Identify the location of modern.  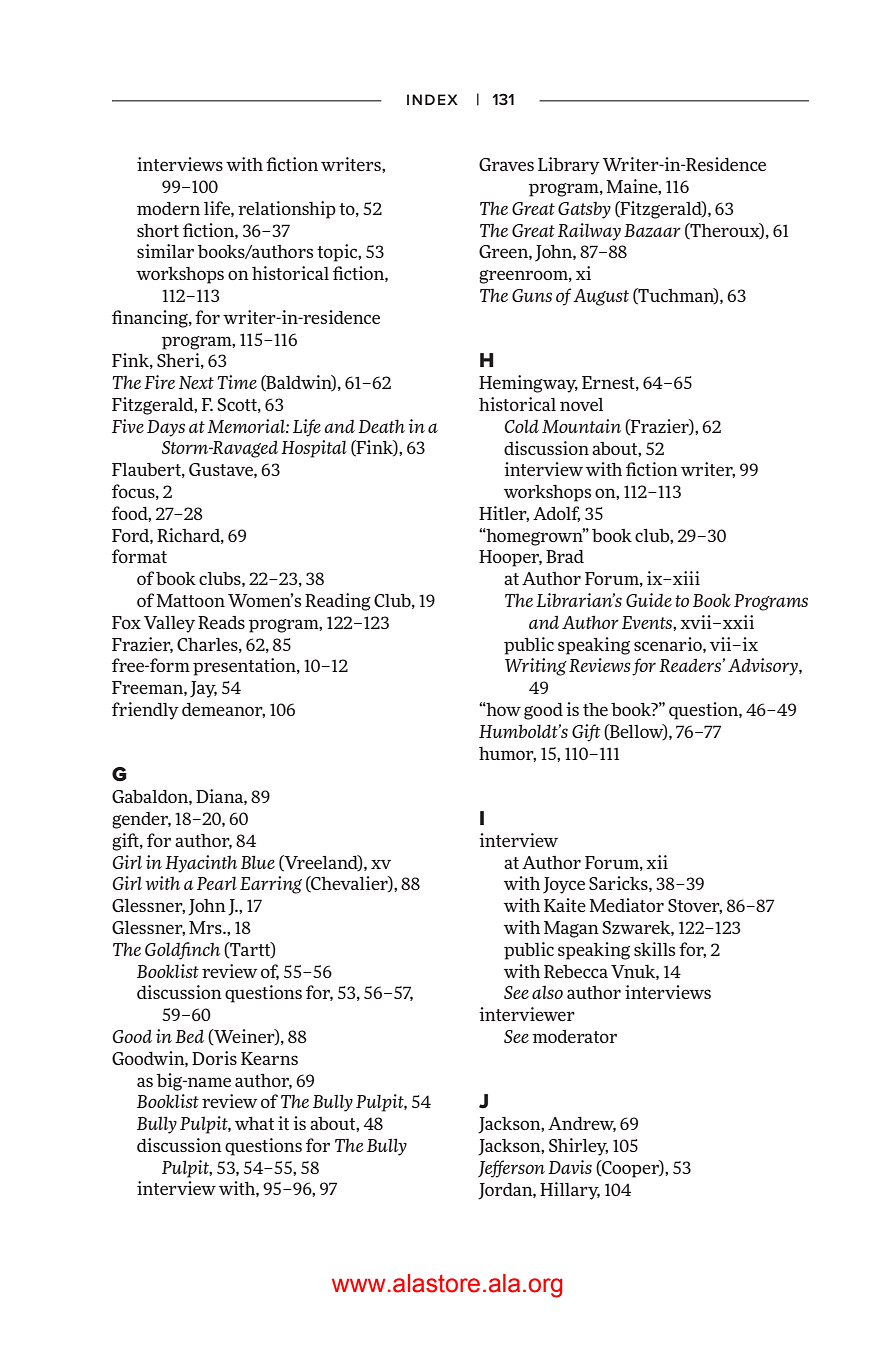
(168, 208).
